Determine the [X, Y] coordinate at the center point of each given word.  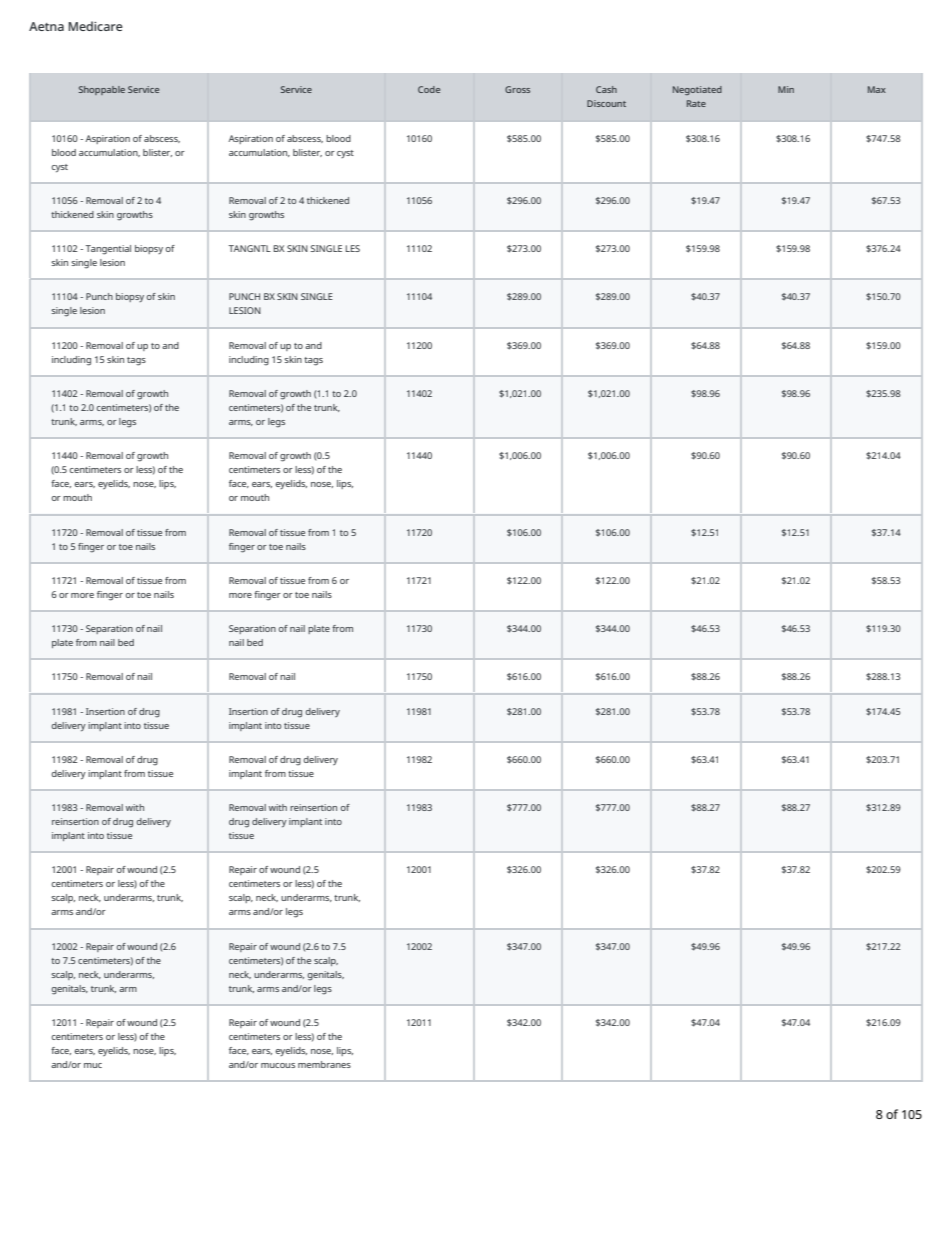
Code [429, 89]
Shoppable [102, 90]
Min [786, 89]
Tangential [108, 250]
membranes [324, 1064]
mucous [278, 1065]
